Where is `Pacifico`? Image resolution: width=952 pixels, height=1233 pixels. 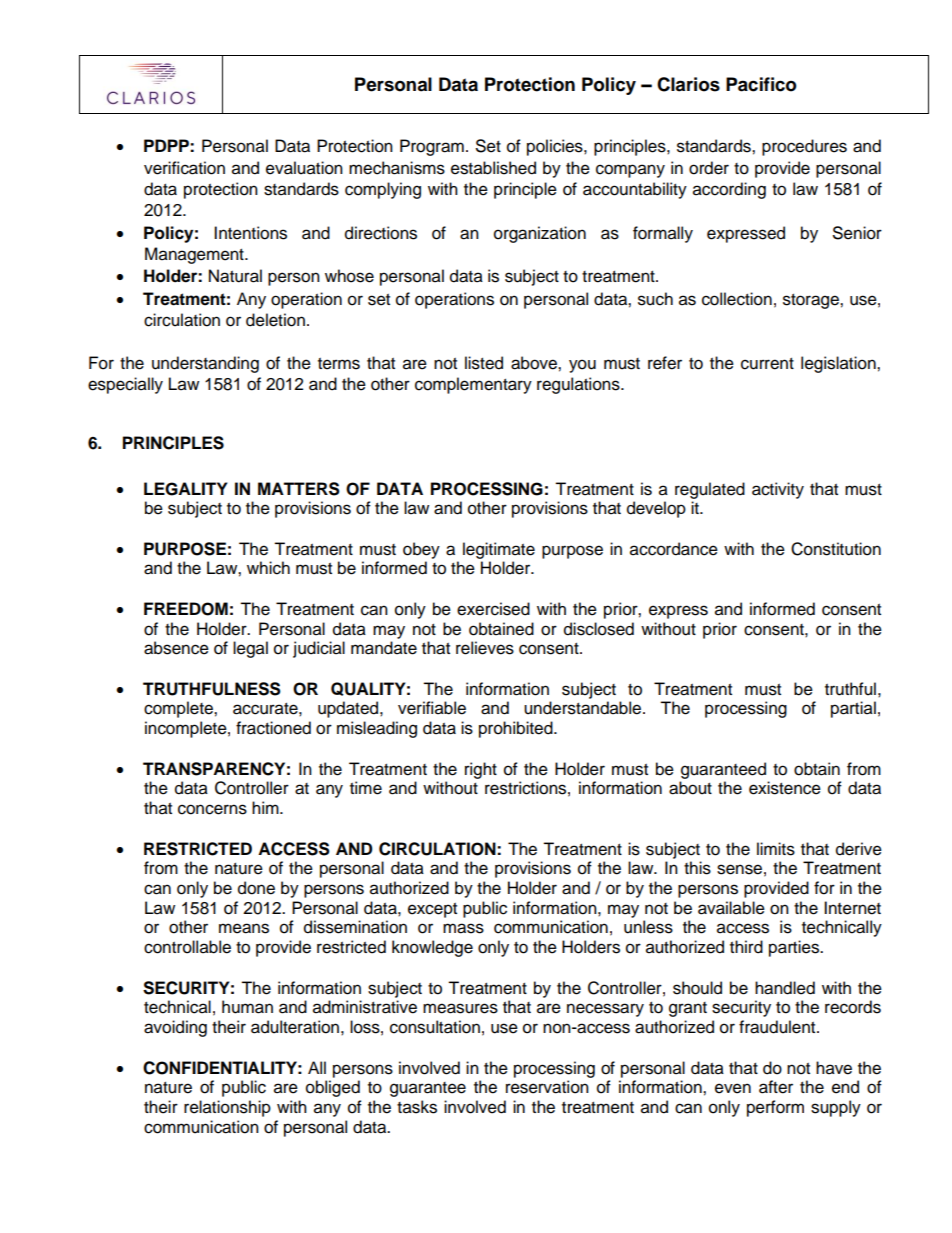
Pacifico is located at coordinates (761, 84).
